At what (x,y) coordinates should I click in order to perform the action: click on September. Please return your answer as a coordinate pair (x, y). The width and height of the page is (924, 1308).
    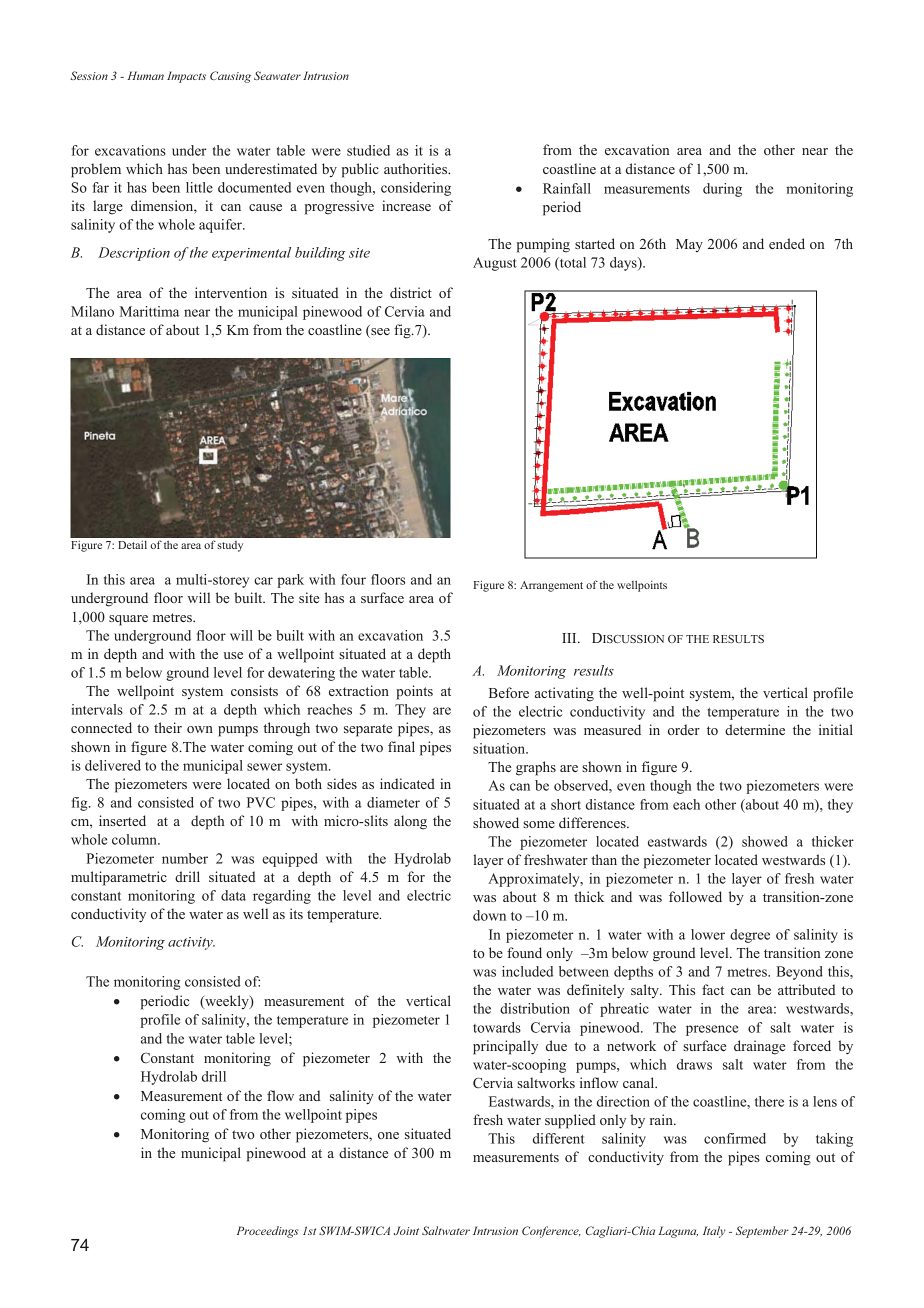
    Looking at the image, I should click on (762, 1232).
